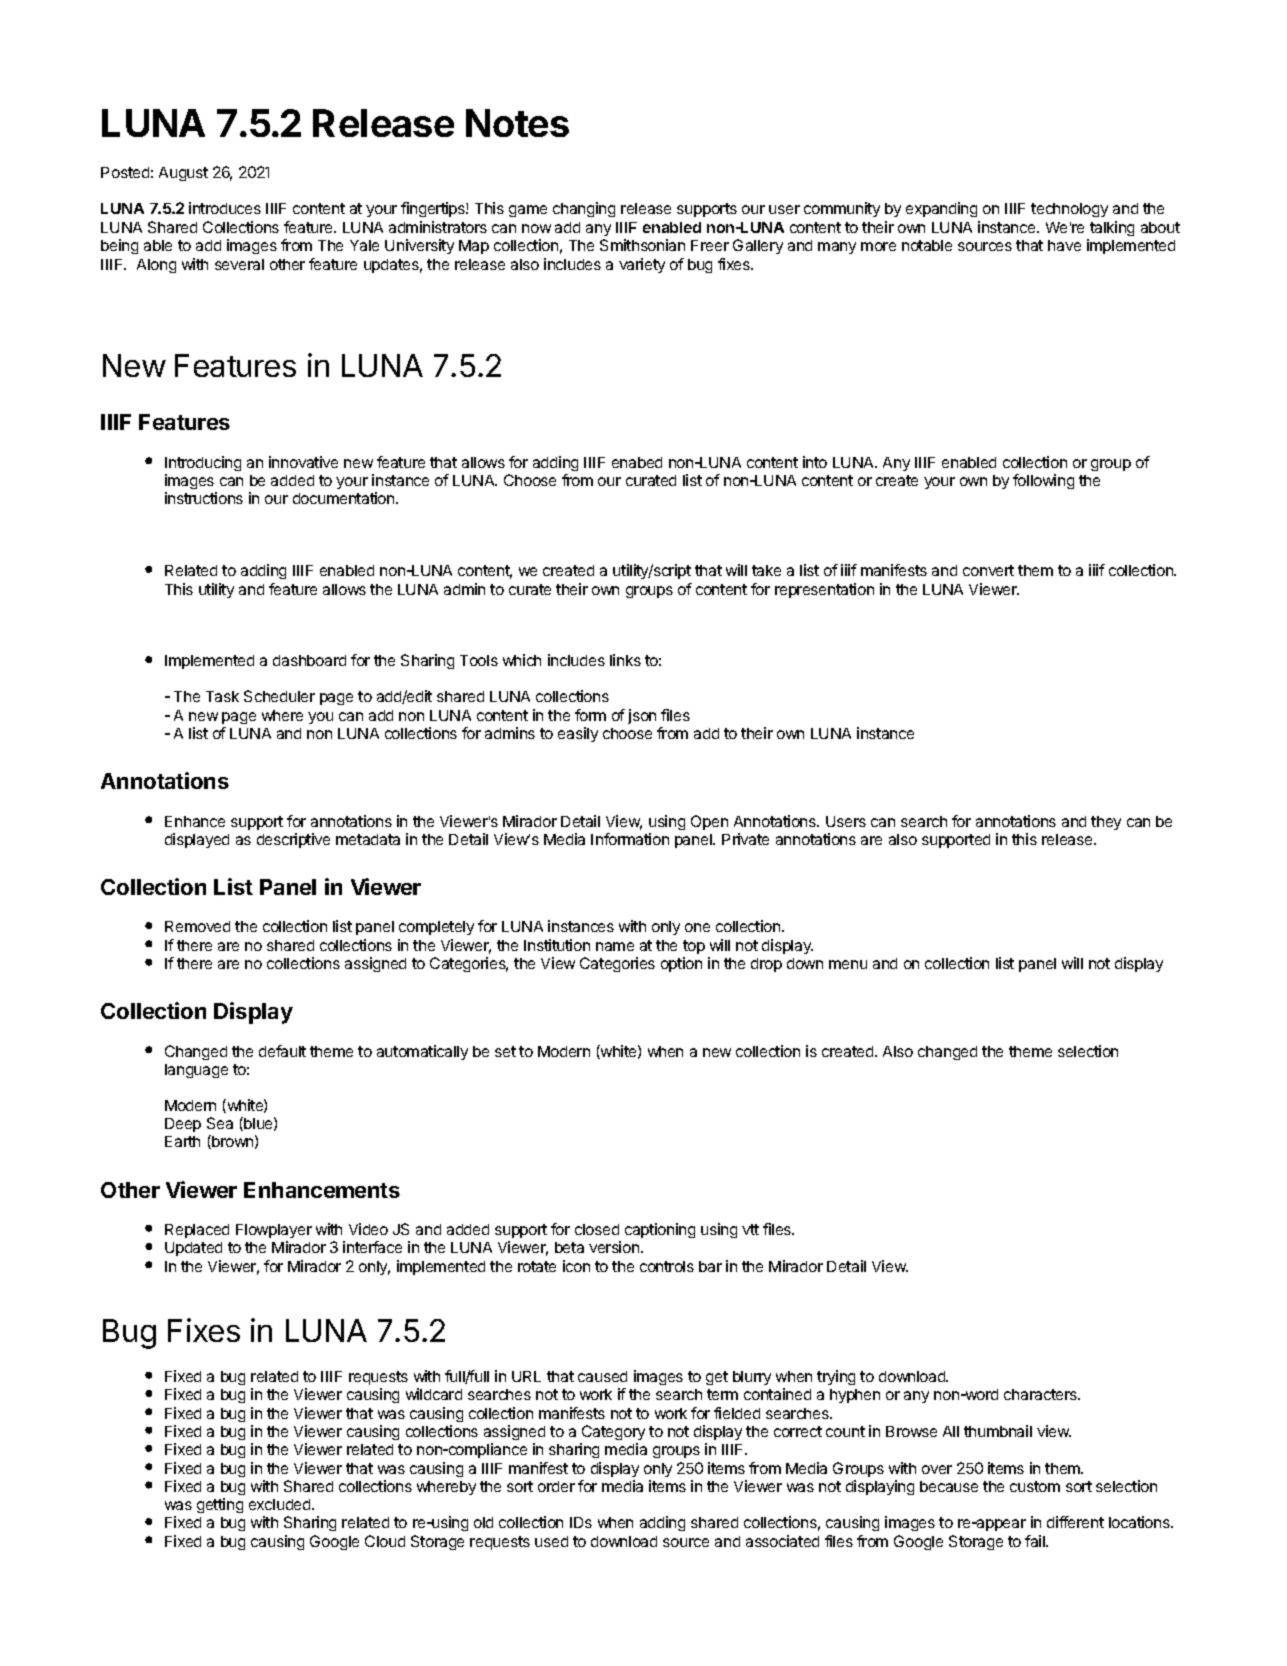 The height and width of the image is (1666, 1287). I want to click on getting, so click(220, 1505).
